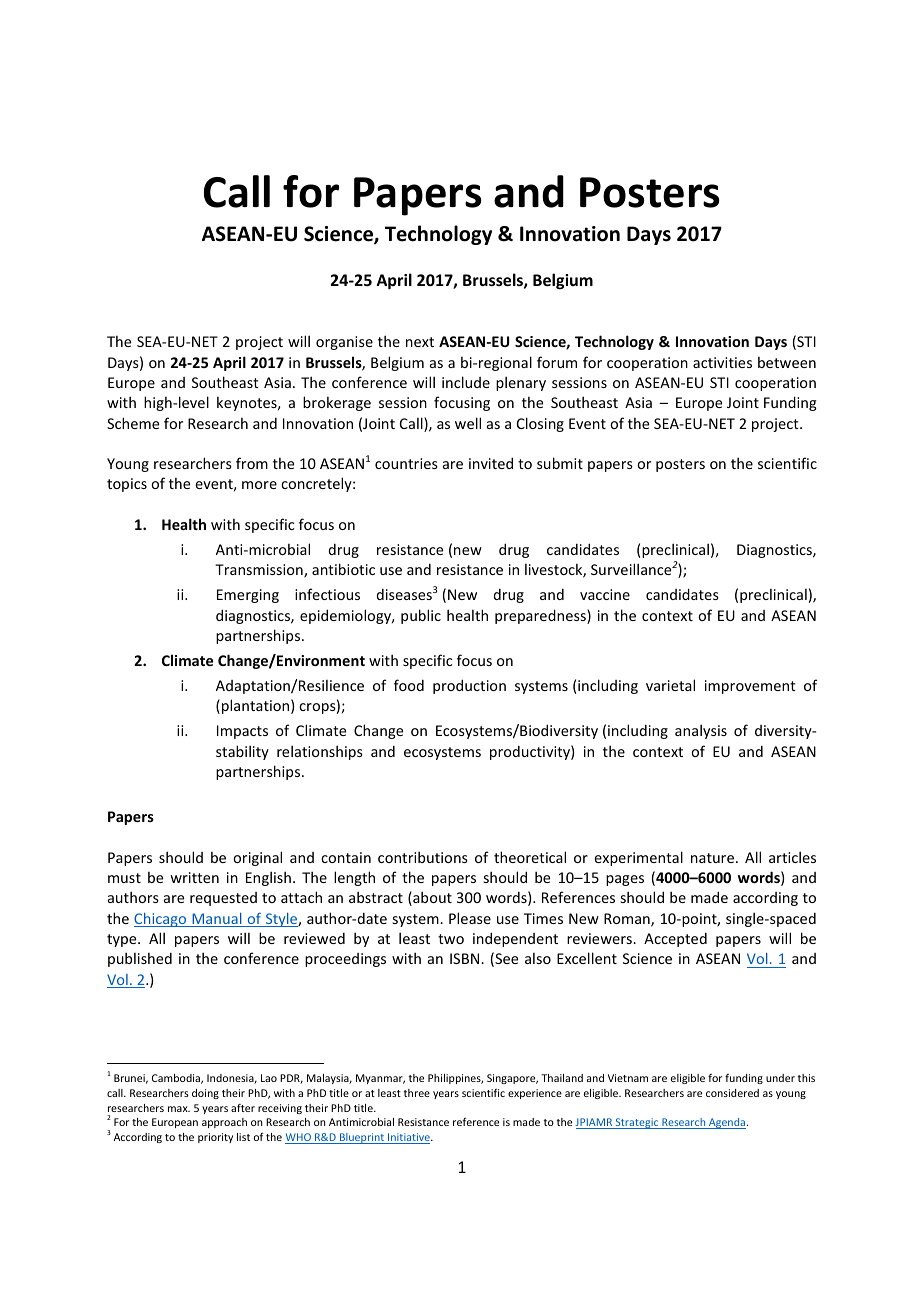  What do you see at coordinates (423, 857) in the screenshot?
I see `contributions` at bounding box center [423, 857].
